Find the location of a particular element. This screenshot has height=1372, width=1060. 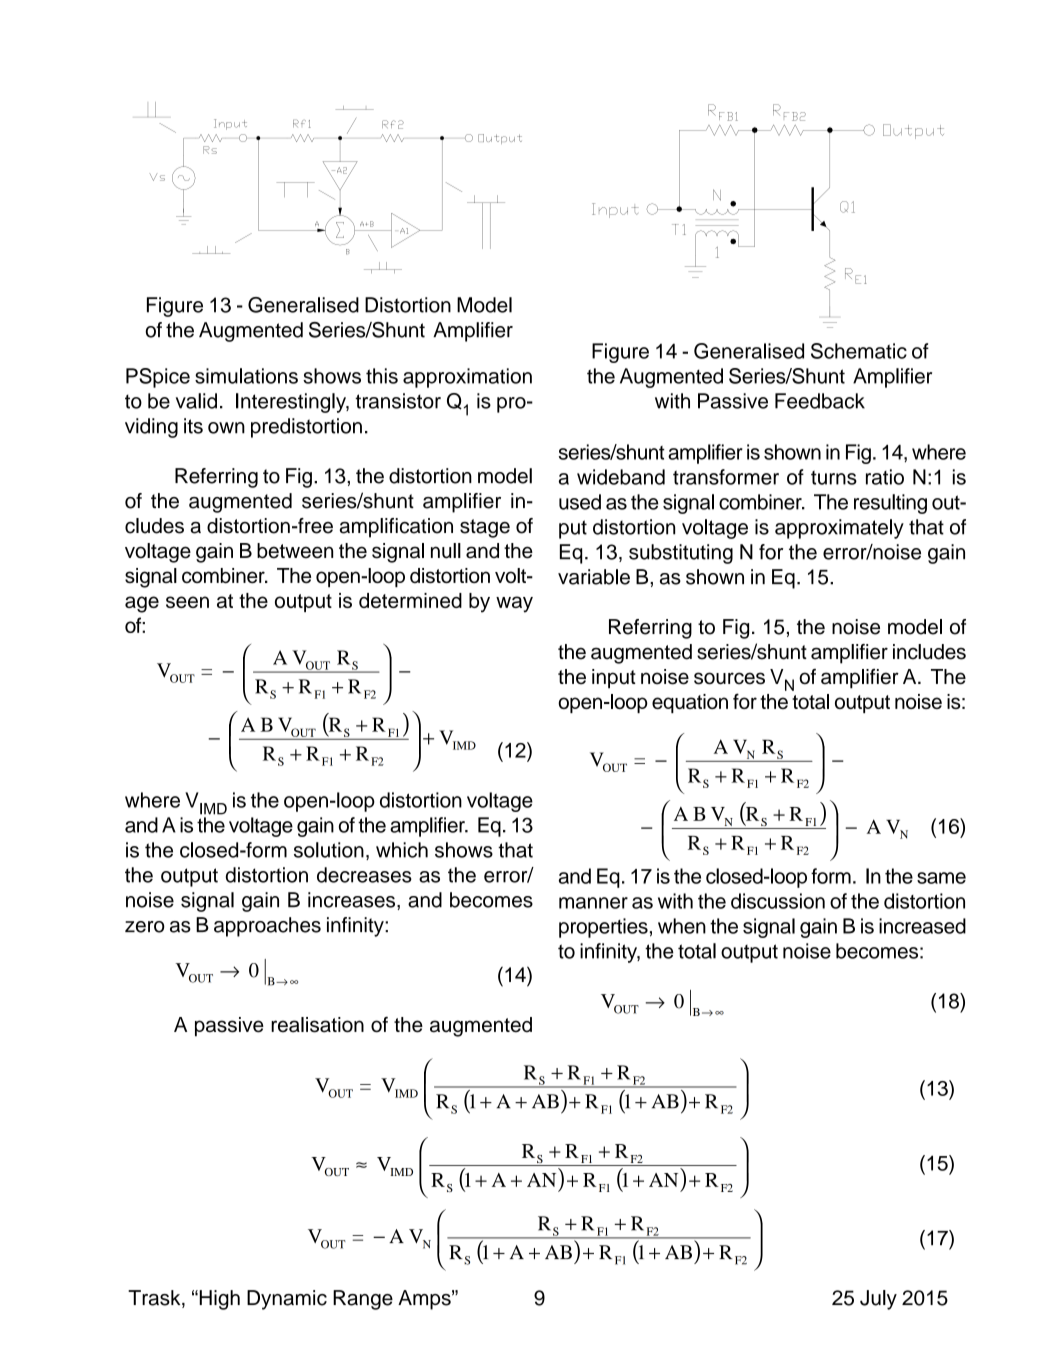

approximation is located at coordinates (467, 378).
